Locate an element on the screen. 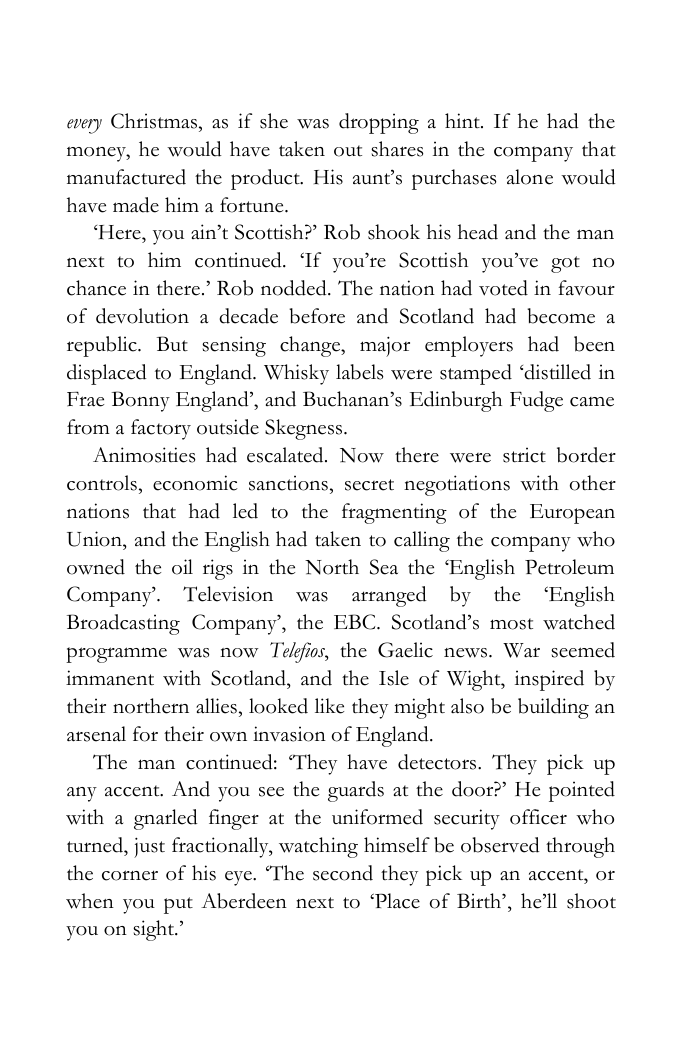 This screenshot has width=683, height=1054. sight is located at coordinates (155, 930).
